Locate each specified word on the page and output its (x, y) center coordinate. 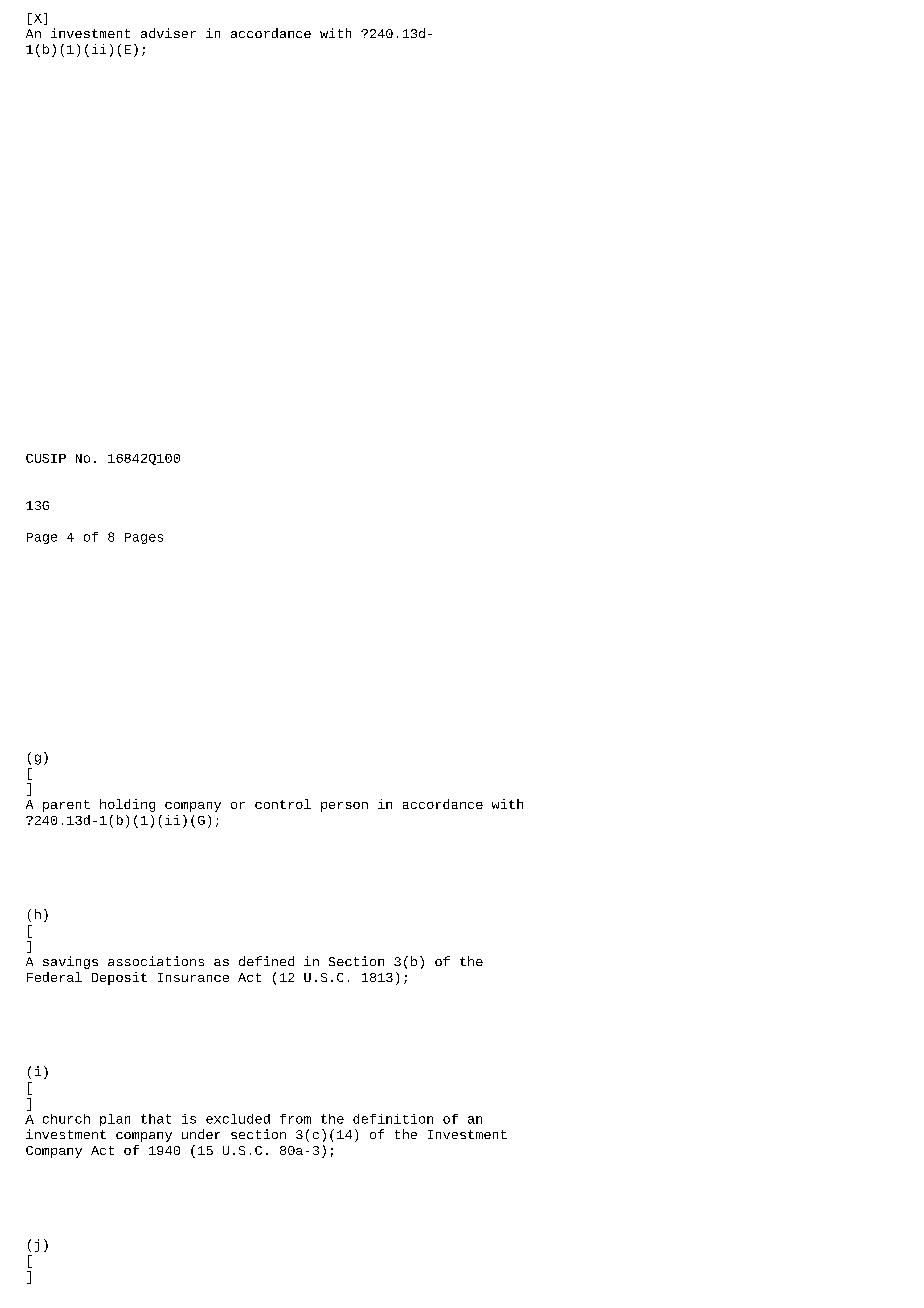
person (344, 807)
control (283, 804)
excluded (238, 1119)
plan (115, 1120)
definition (393, 1119)
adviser (168, 33)
